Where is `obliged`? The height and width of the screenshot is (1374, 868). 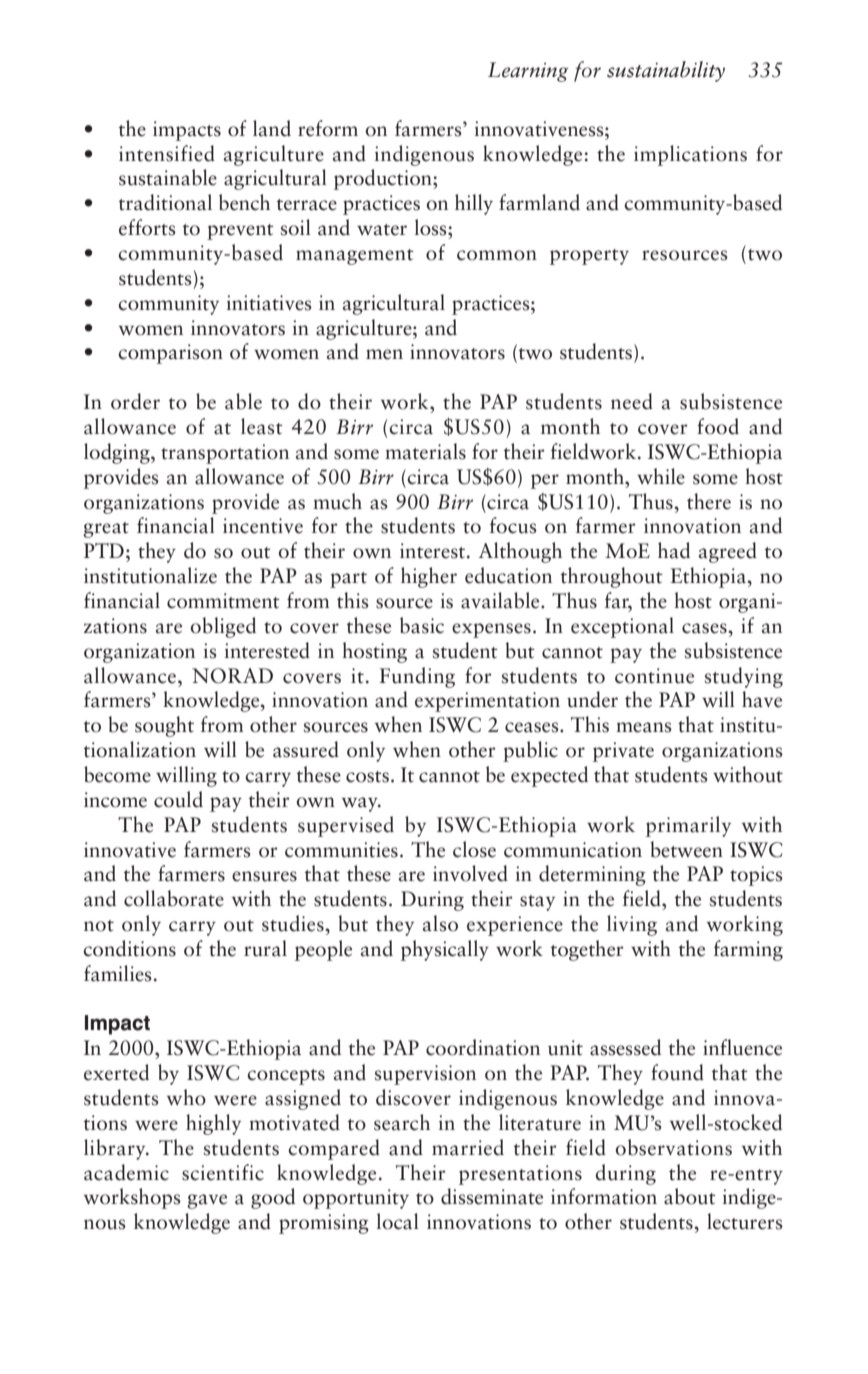
obliged is located at coordinates (223, 627).
